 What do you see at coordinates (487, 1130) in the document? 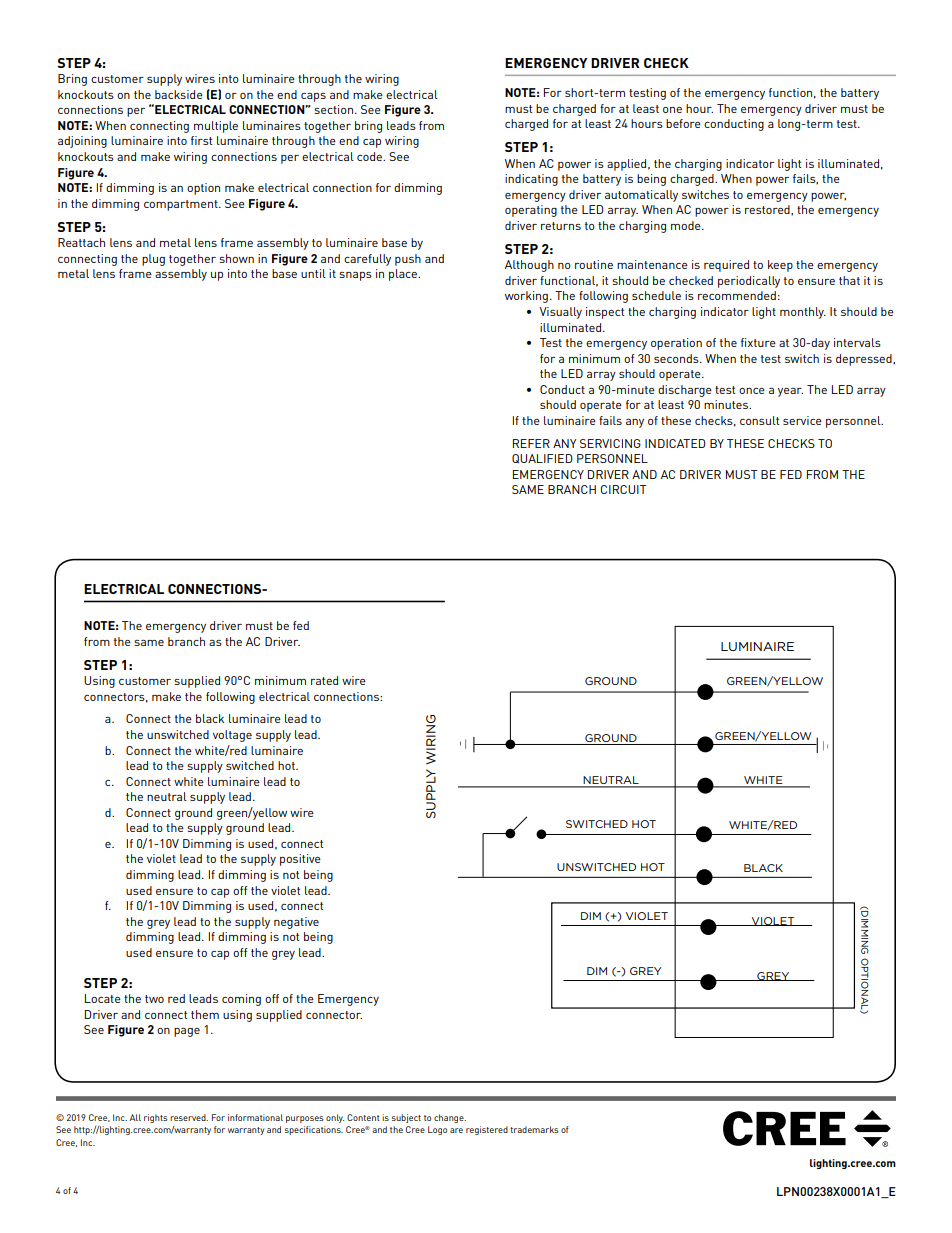
I see `registered` at bounding box center [487, 1130].
